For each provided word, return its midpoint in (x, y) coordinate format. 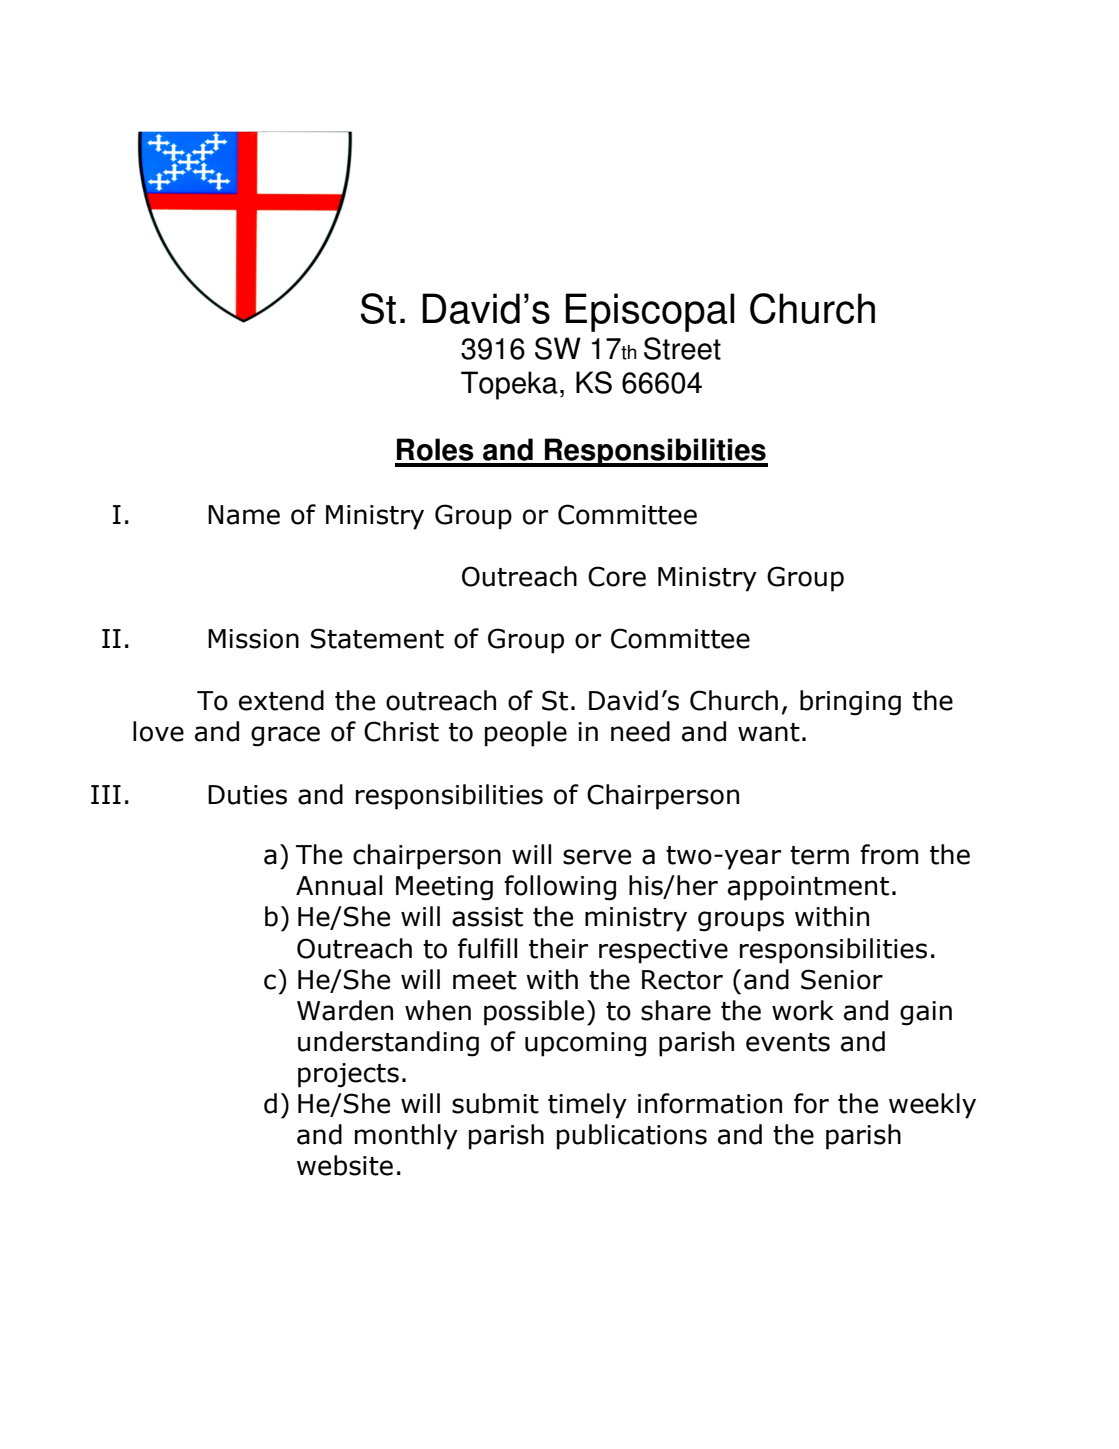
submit (495, 1103)
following (560, 888)
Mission (253, 639)
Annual (339, 885)
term (819, 855)
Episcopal (650, 312)
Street (682, 348)
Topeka (509, 385)
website (345, 1165)
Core (617, 576)
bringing (850, 703)
